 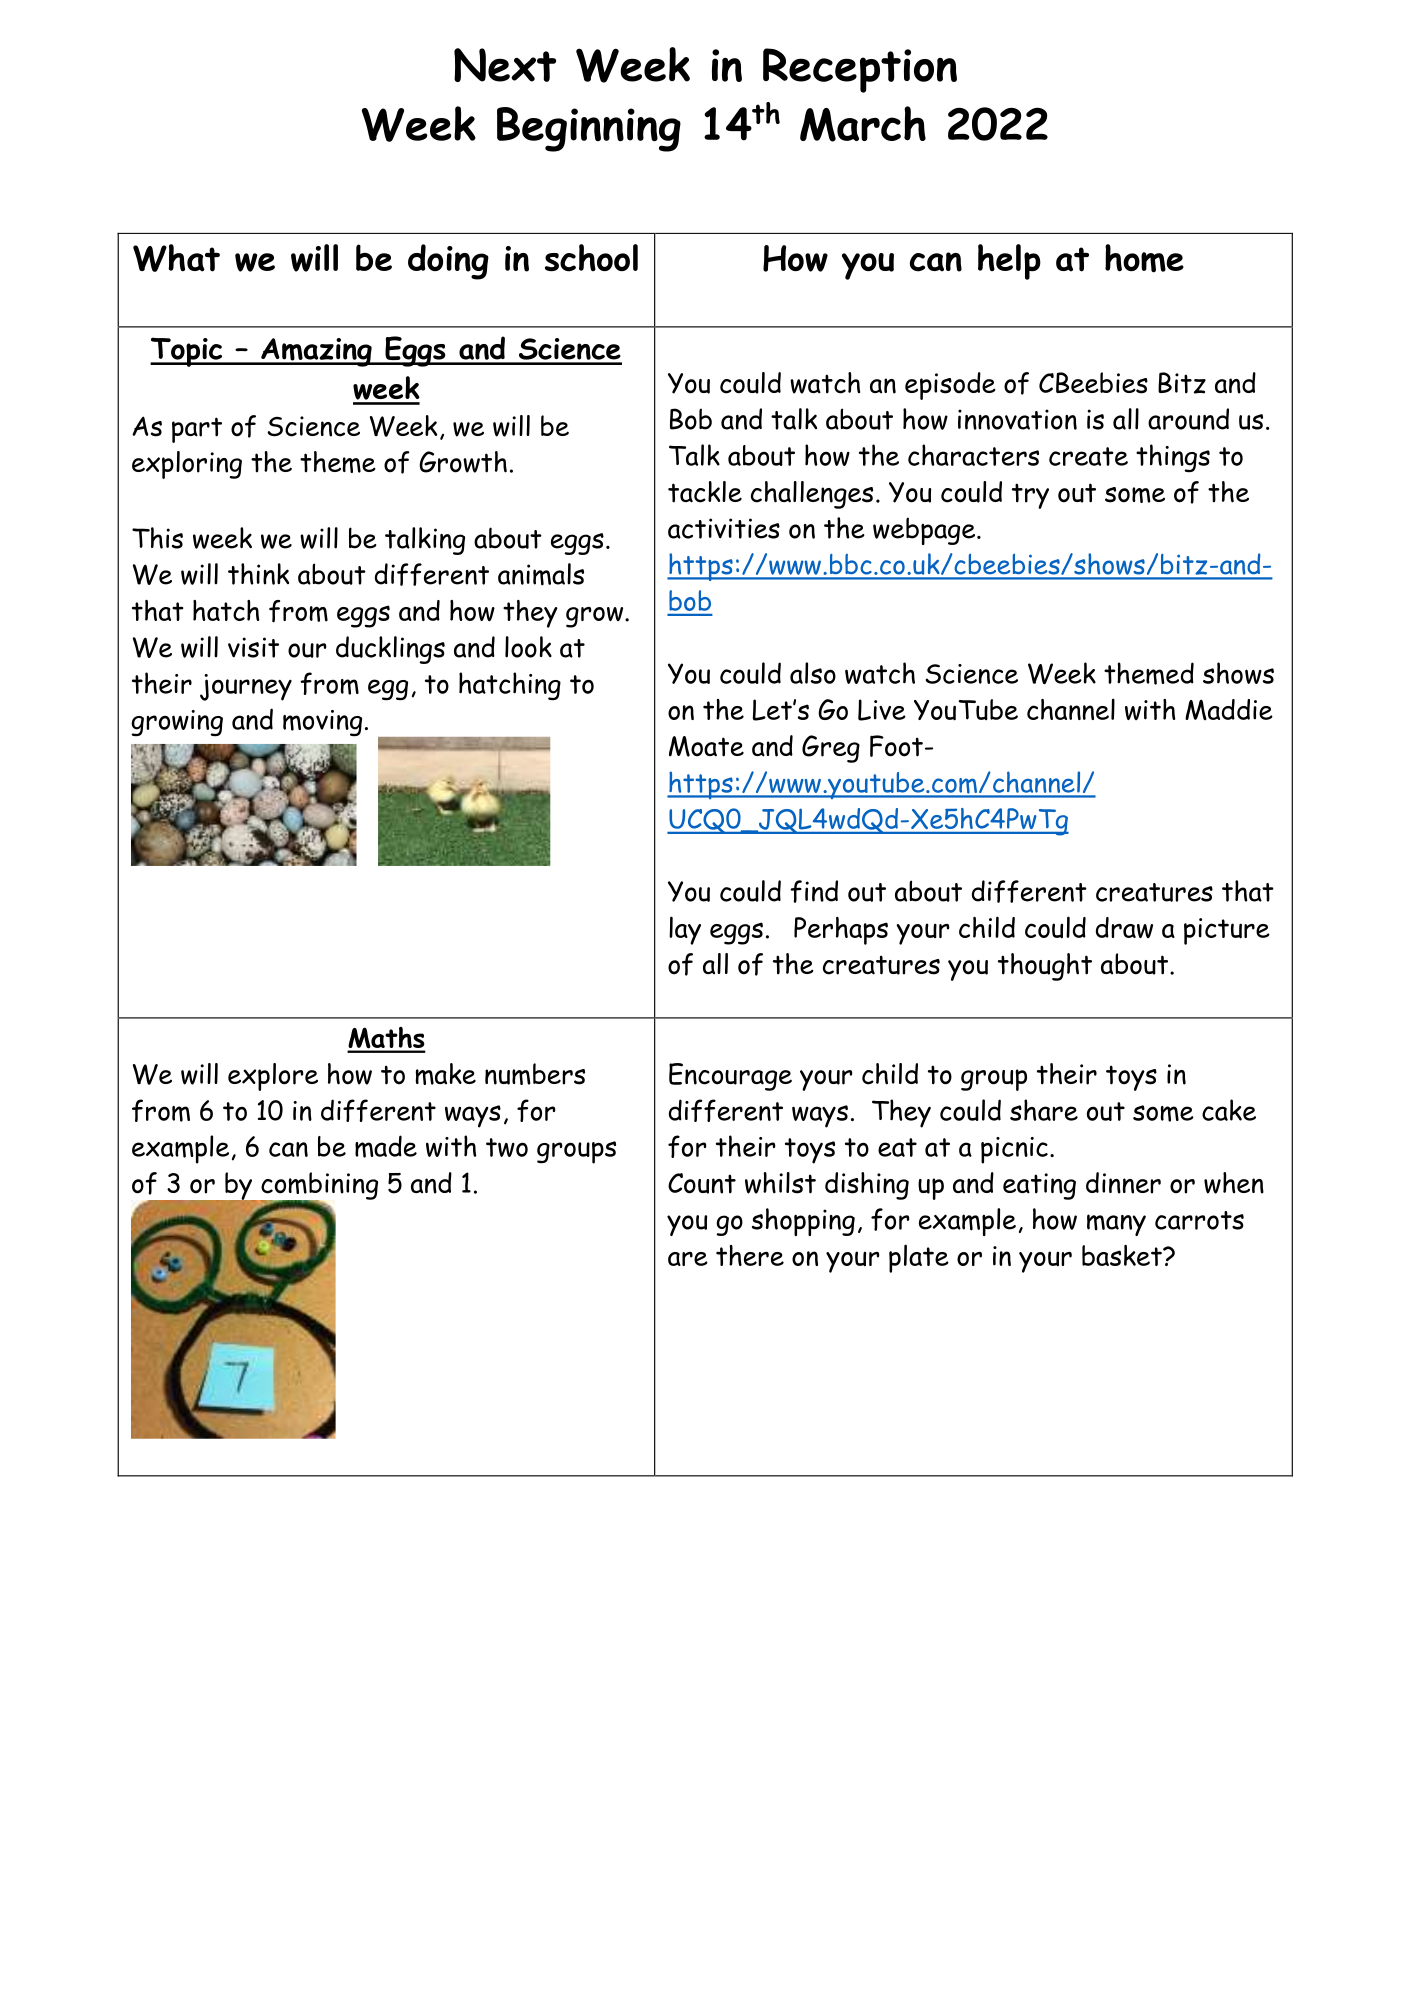 What do you see at coordinates (316, 352) in the screenshot?
I see `Amazing` at bounding box center [316, 352].
